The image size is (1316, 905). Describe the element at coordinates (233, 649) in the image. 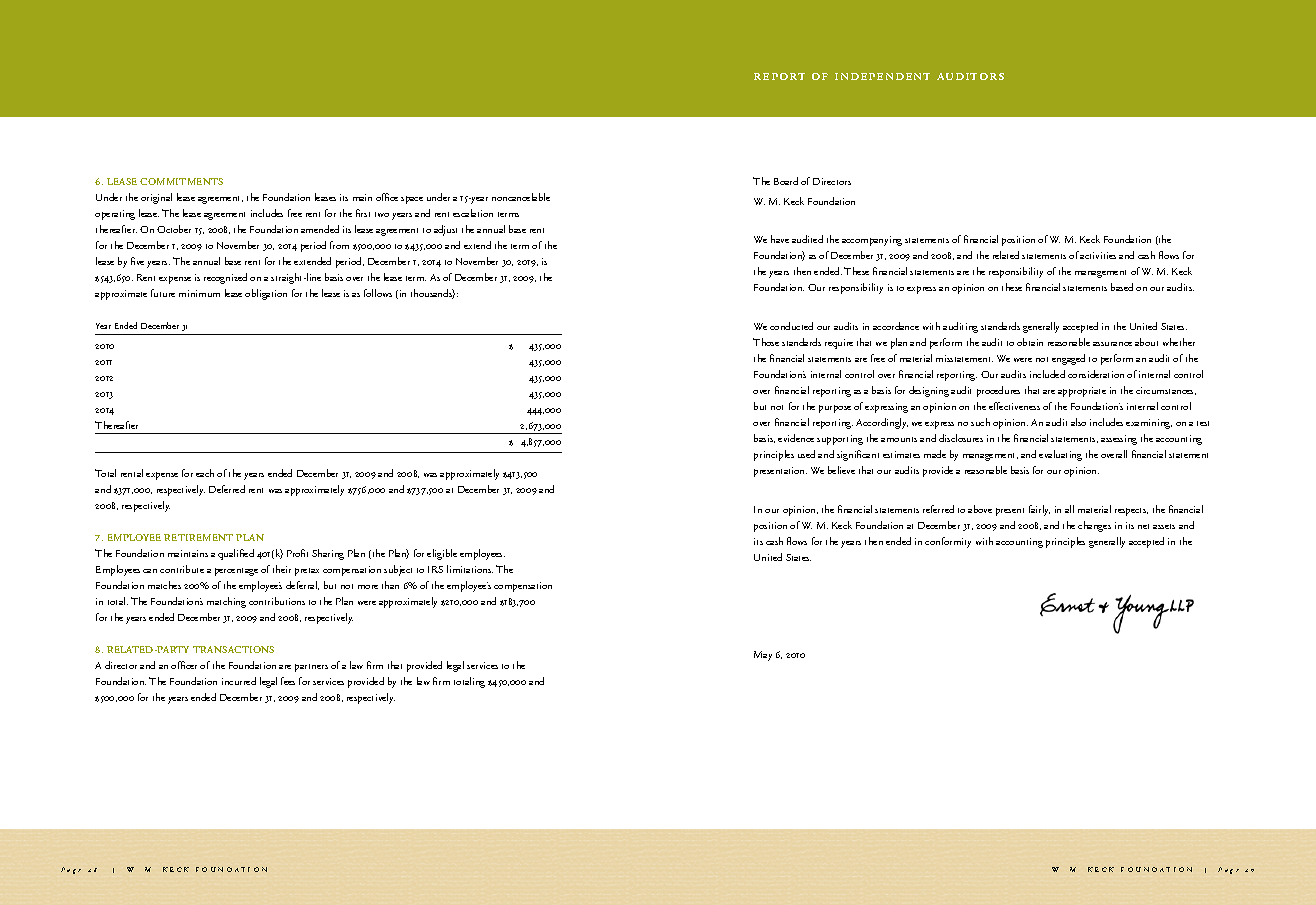

I see `Transactions` at that location.
